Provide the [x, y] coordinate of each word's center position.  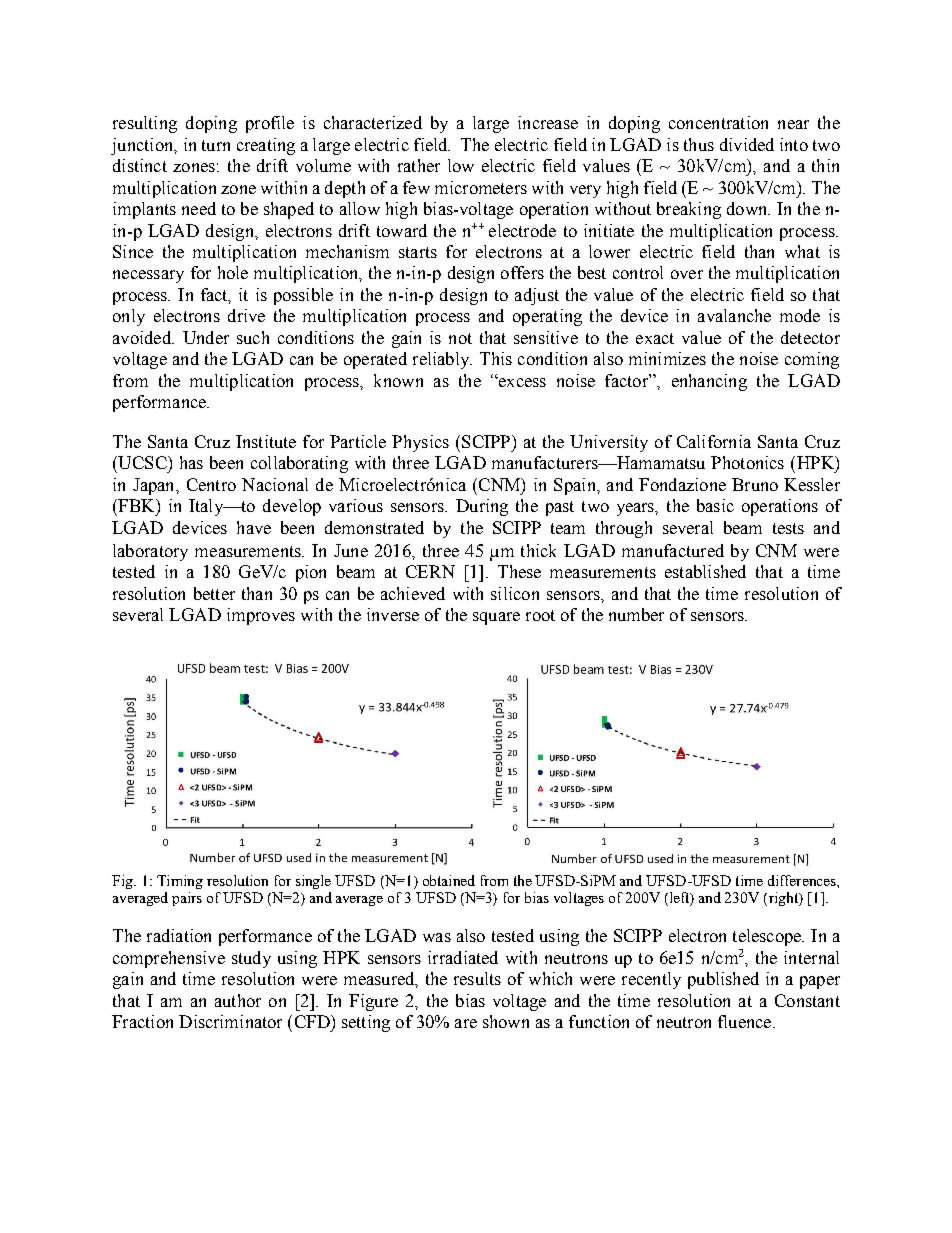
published [723, 980]
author [238, 1000]
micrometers [481, 187]
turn [216, 145]
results [477, 978]
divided [747, 144]
